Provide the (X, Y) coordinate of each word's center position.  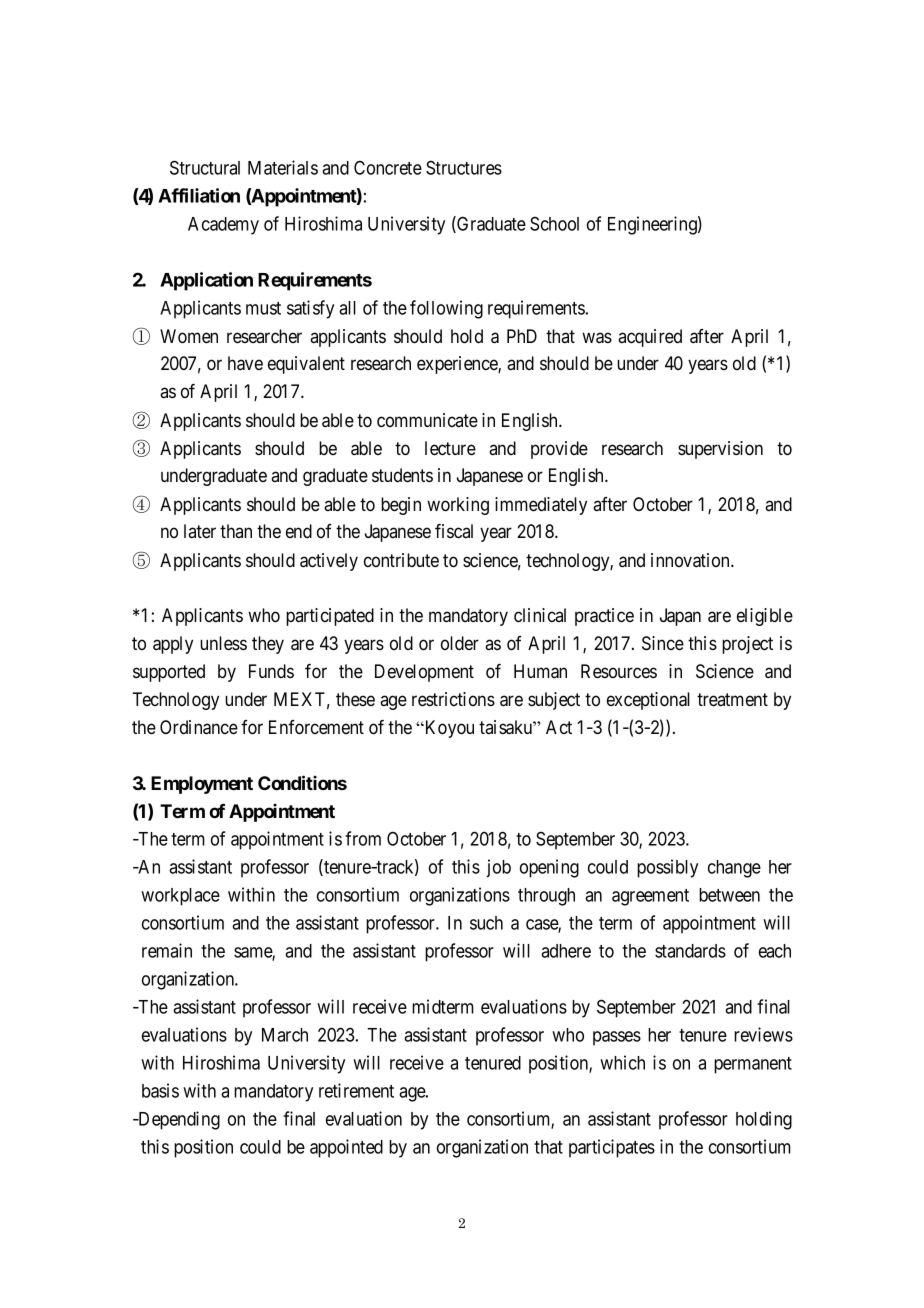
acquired (650, 338)
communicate (427, 420)
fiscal (454, 531)
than (236, 531)
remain (167, 950)
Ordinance (199, 727)
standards (690, 951)
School (554, 223)
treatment (732, 699)
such (486, 923)
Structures (464, 167)
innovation (691, 560)
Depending (178, 1120)
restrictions (453, 699)
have (245, 363)
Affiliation (199, 195)
